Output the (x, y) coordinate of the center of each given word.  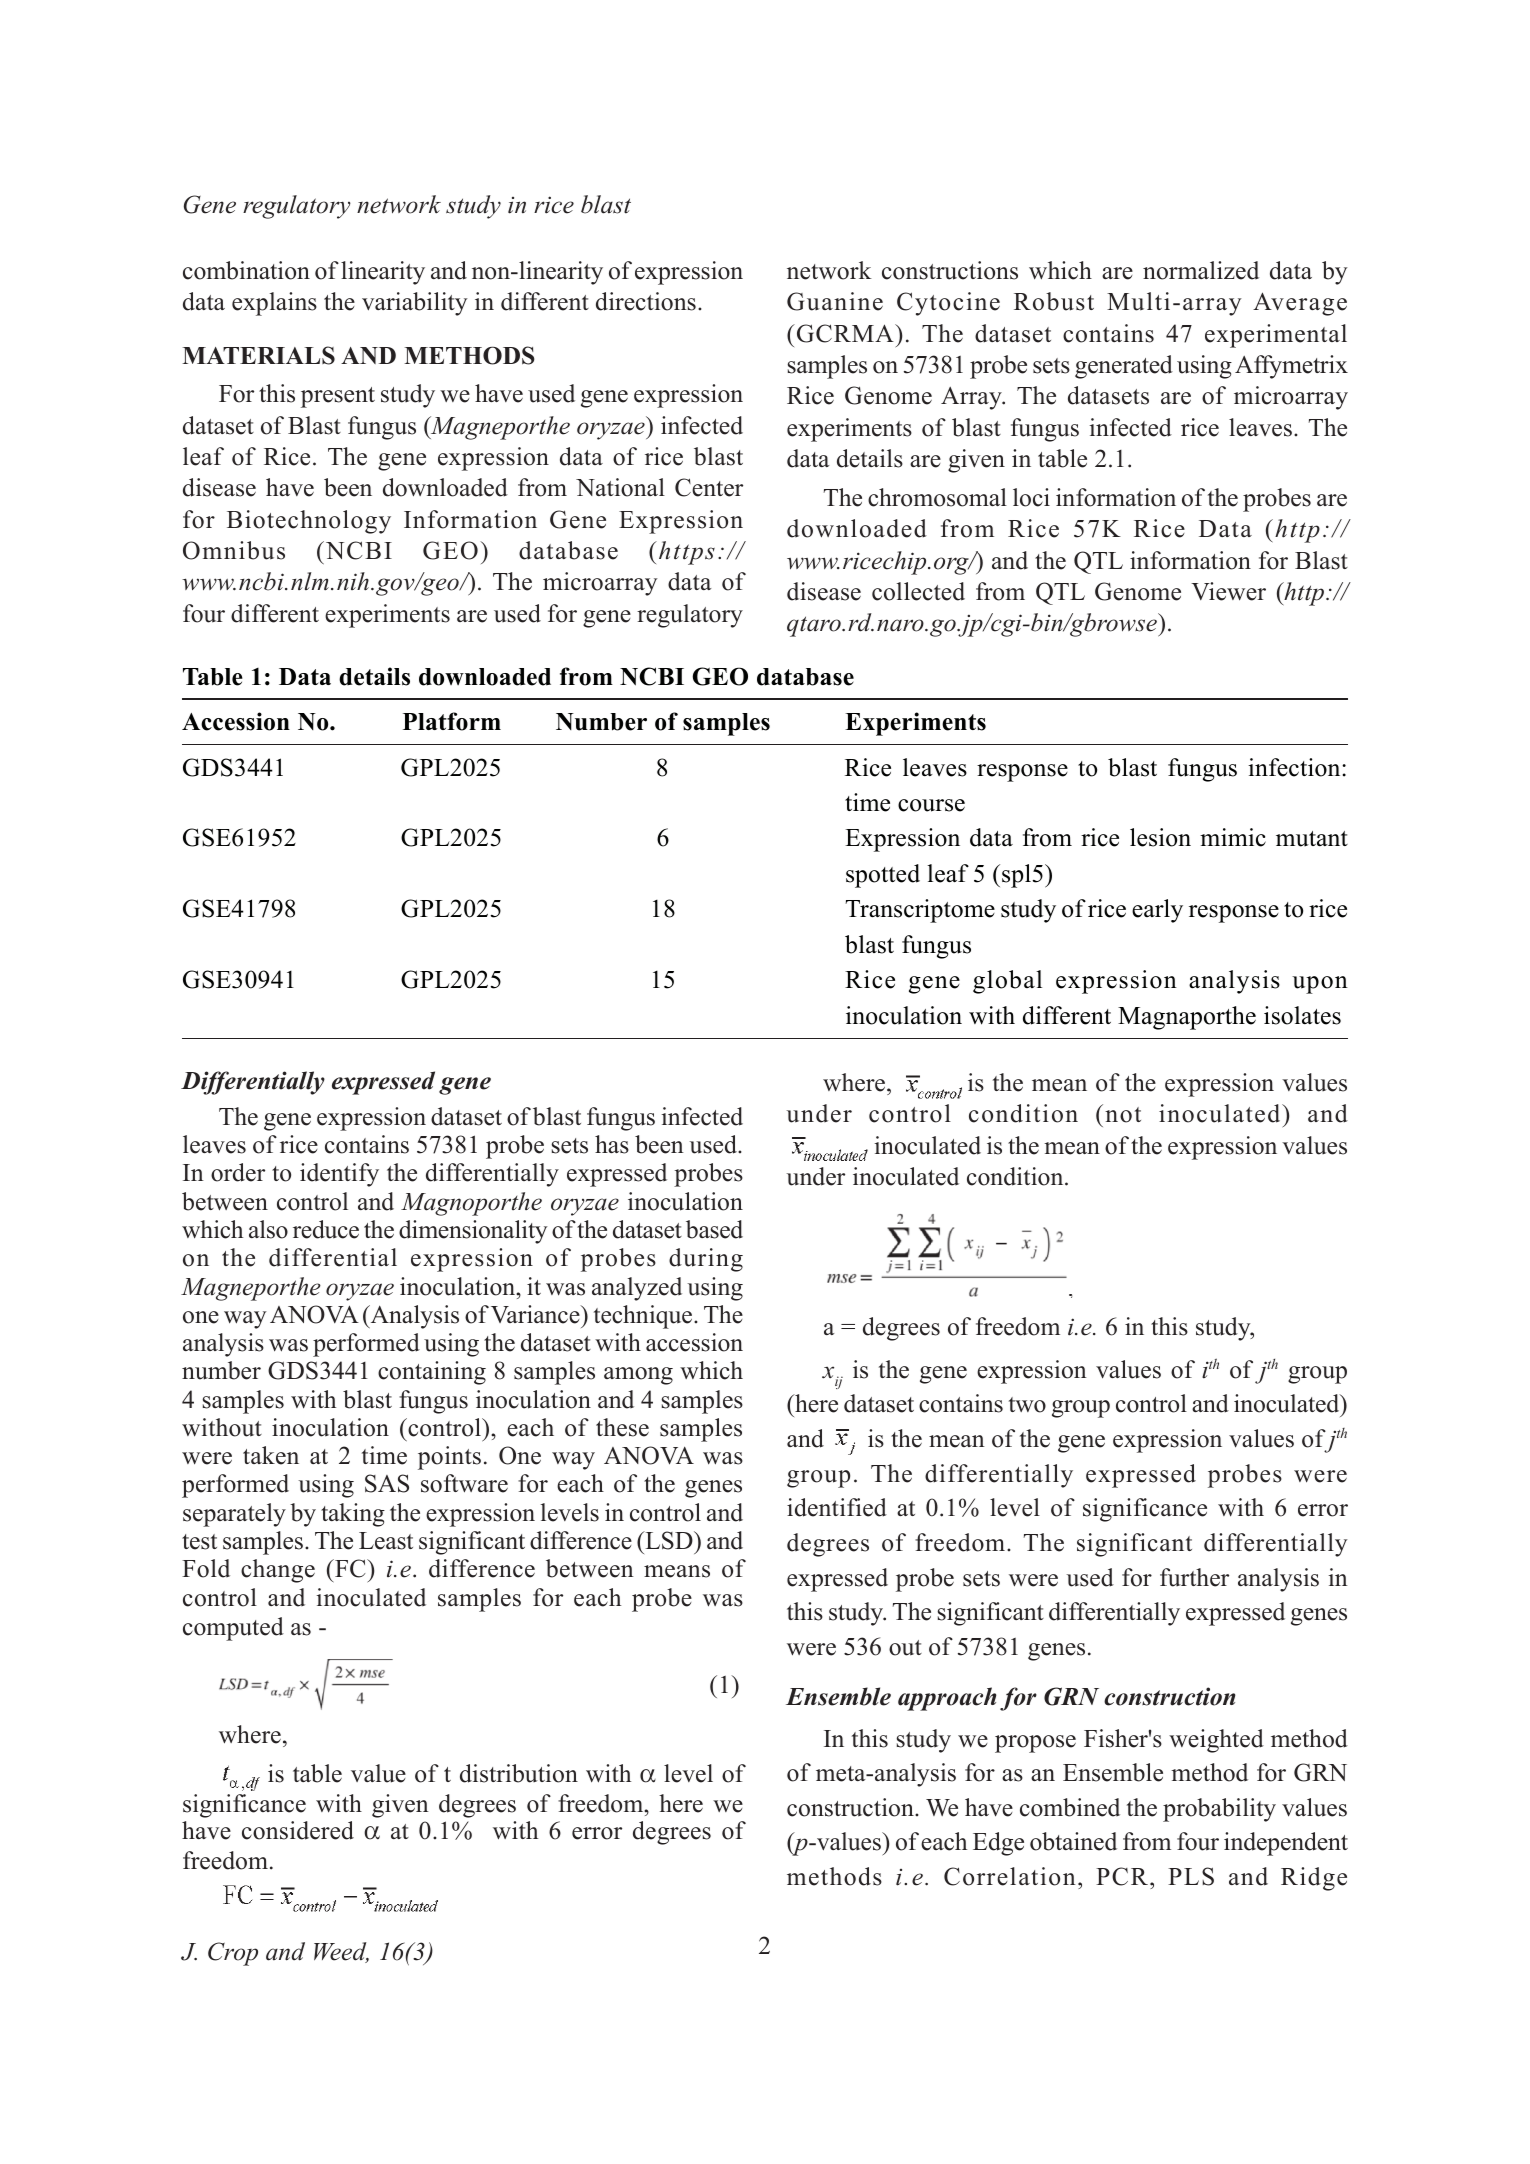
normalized (1201, 270)
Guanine (835, 301)
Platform (452, 721)
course (931, 805)
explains (274, 304)
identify (339, 1175)
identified (837, 1507)
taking (353, 1515)
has (612, 1144)
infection (1295, 767)
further (1194, 1577)
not (1123, 1115)
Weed (341, 1952)
